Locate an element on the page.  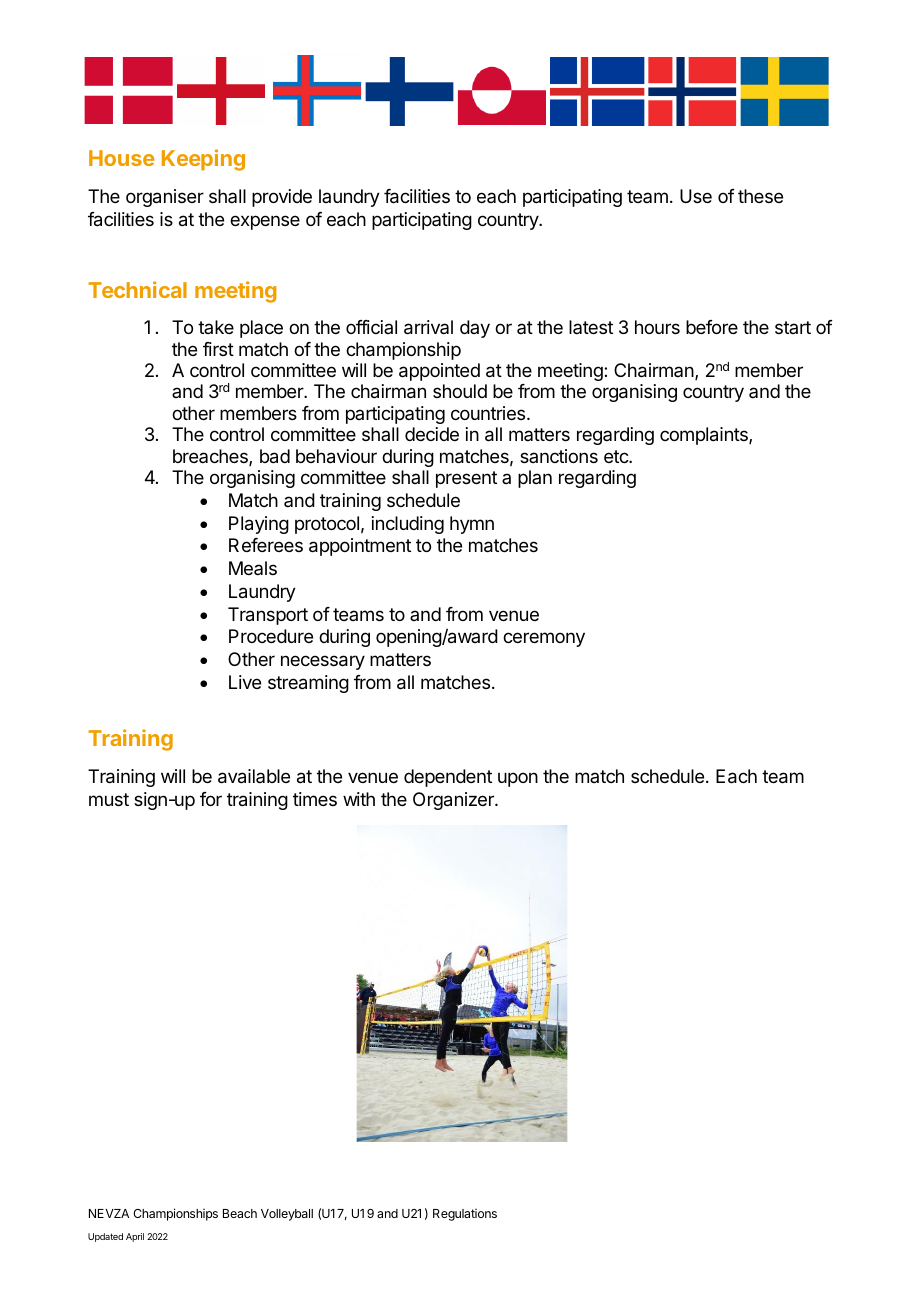
these is located at coordinates (760, 196).
